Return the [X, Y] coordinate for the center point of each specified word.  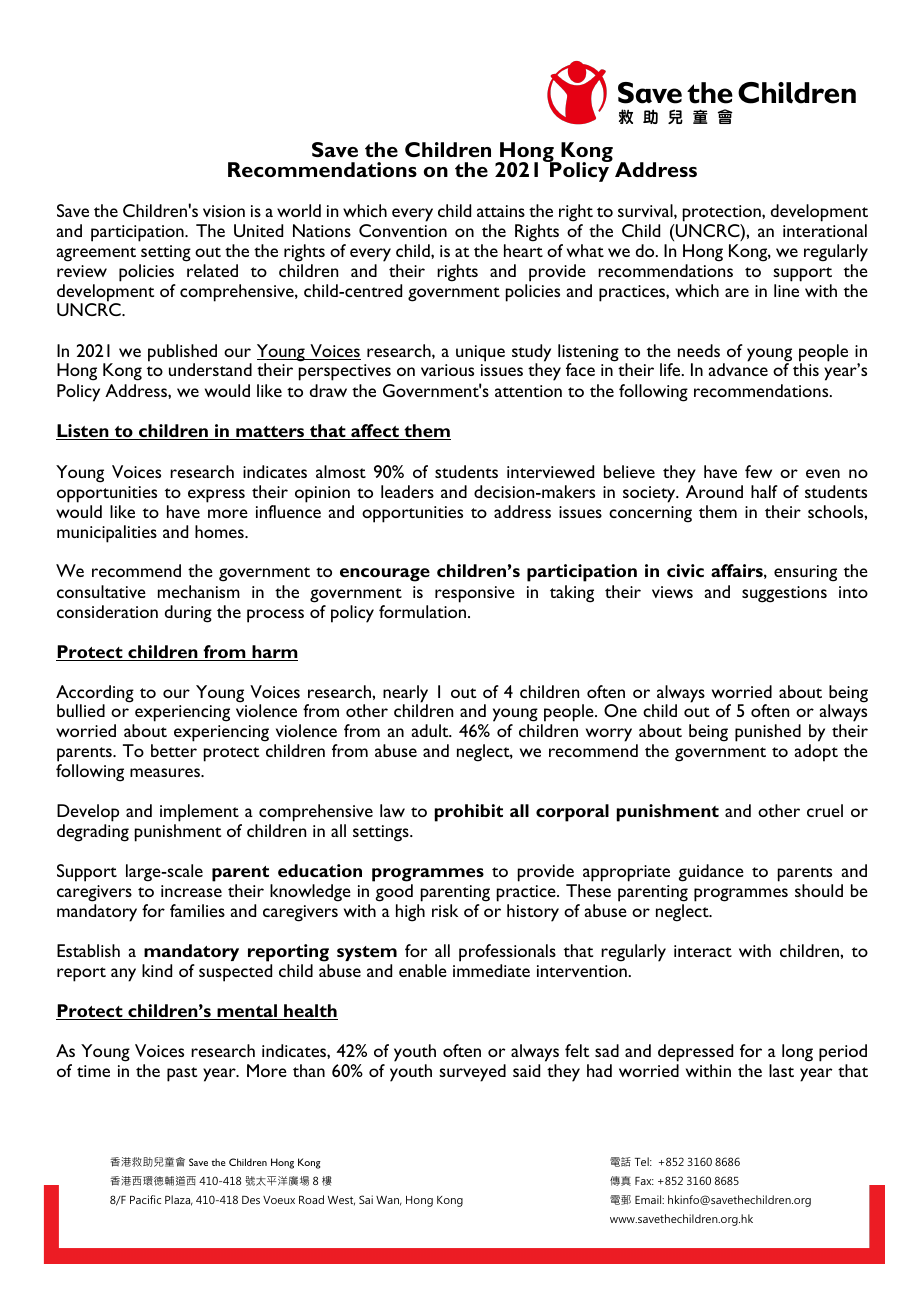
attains [501, 211]
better [174, 750]
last [781, 1070]
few [758, 471]
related [212, 270]
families [197, 910]
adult [431, 730]
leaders [407, 491]
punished [768, 733]
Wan [389, 1201]
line [786, 290]
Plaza [179, 1200]
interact [703, 951]
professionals [507, 953]
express [216, 496]
